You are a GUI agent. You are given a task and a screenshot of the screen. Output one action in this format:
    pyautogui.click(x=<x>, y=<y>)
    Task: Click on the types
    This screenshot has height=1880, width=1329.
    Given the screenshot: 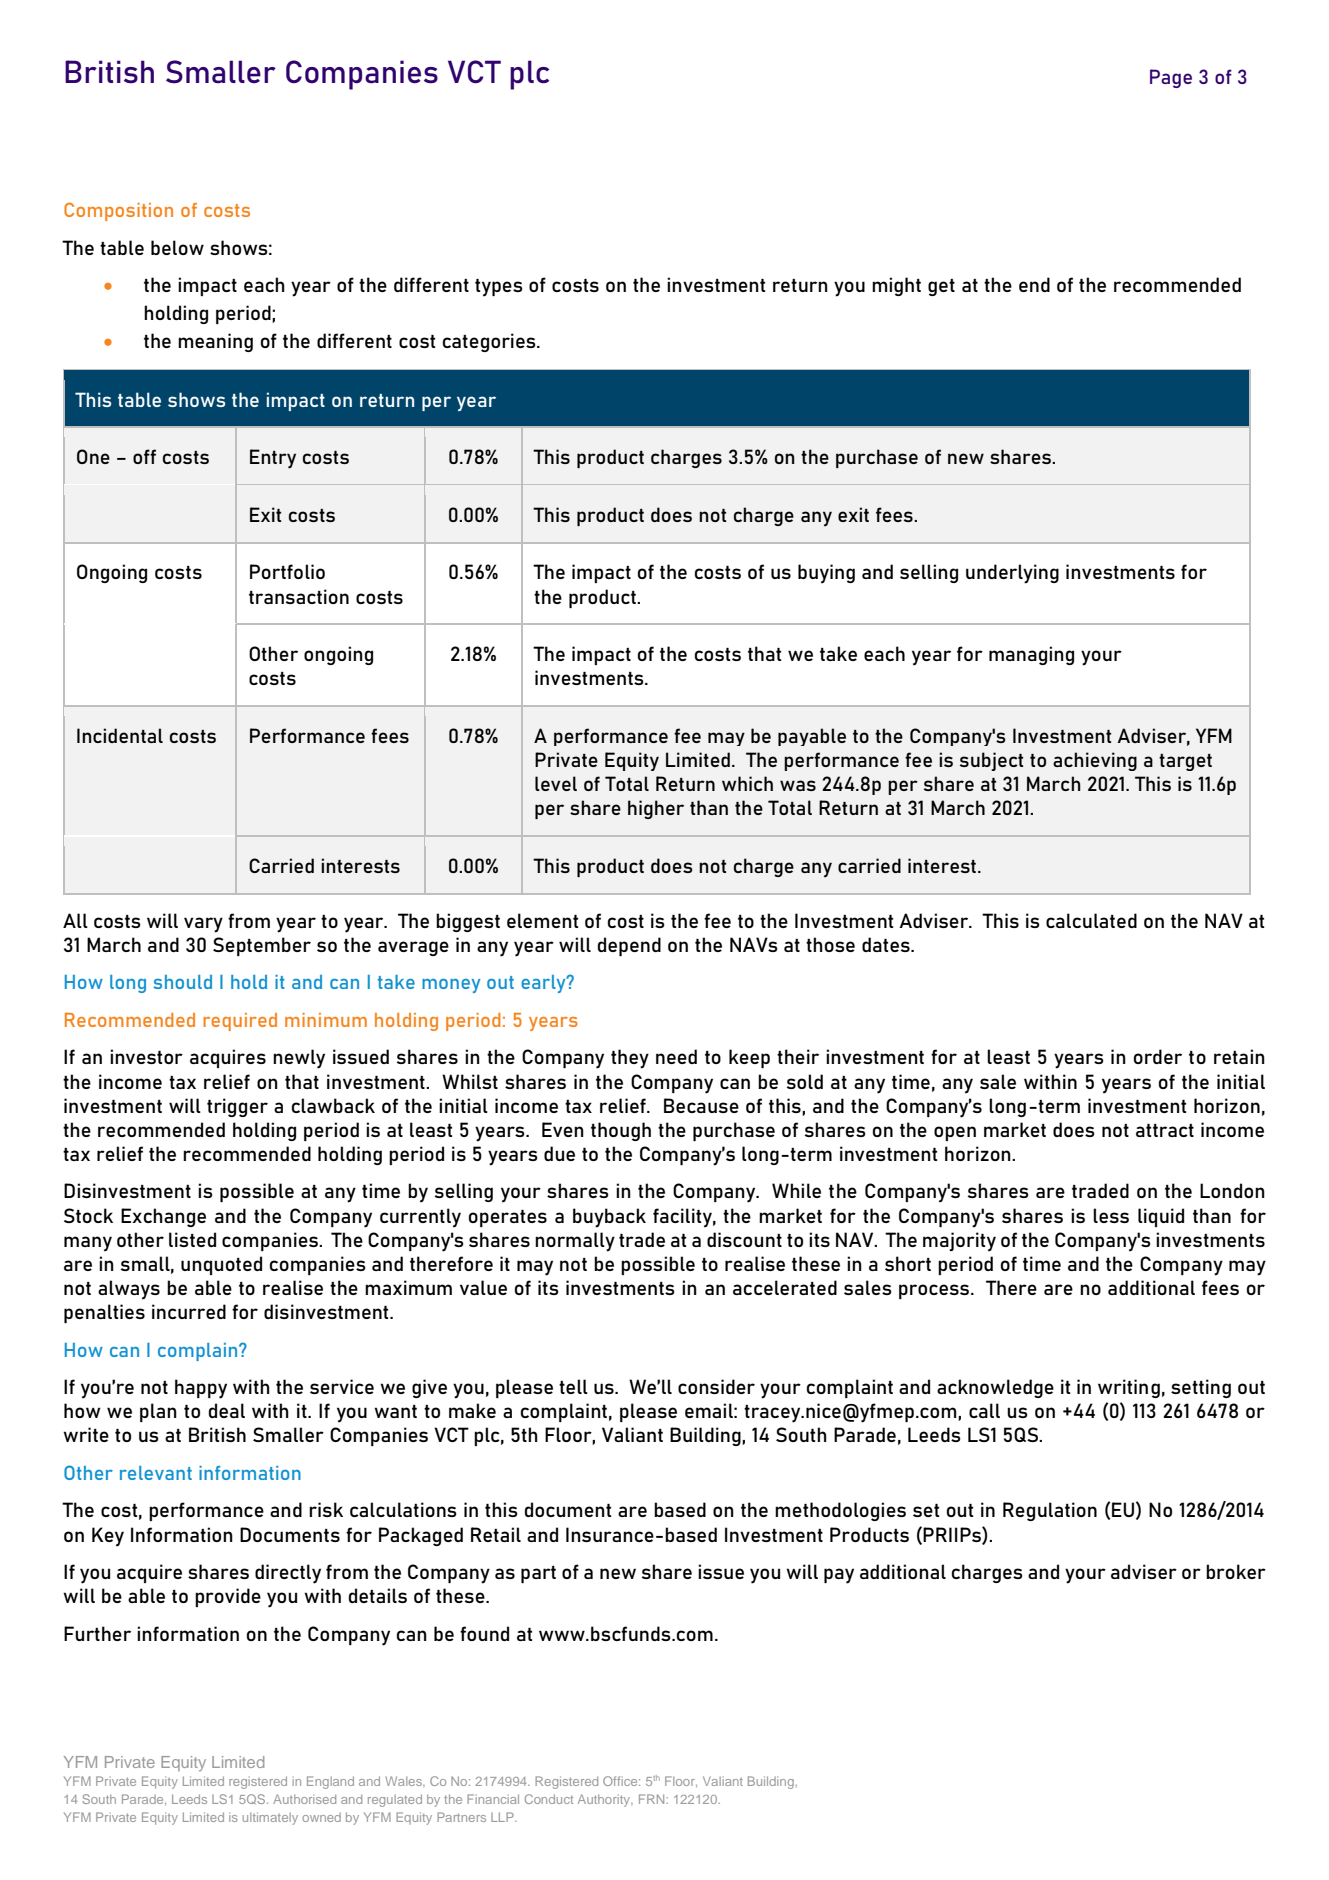 What is the action you would take?
    pyautogui.click(x=499, y=288)
